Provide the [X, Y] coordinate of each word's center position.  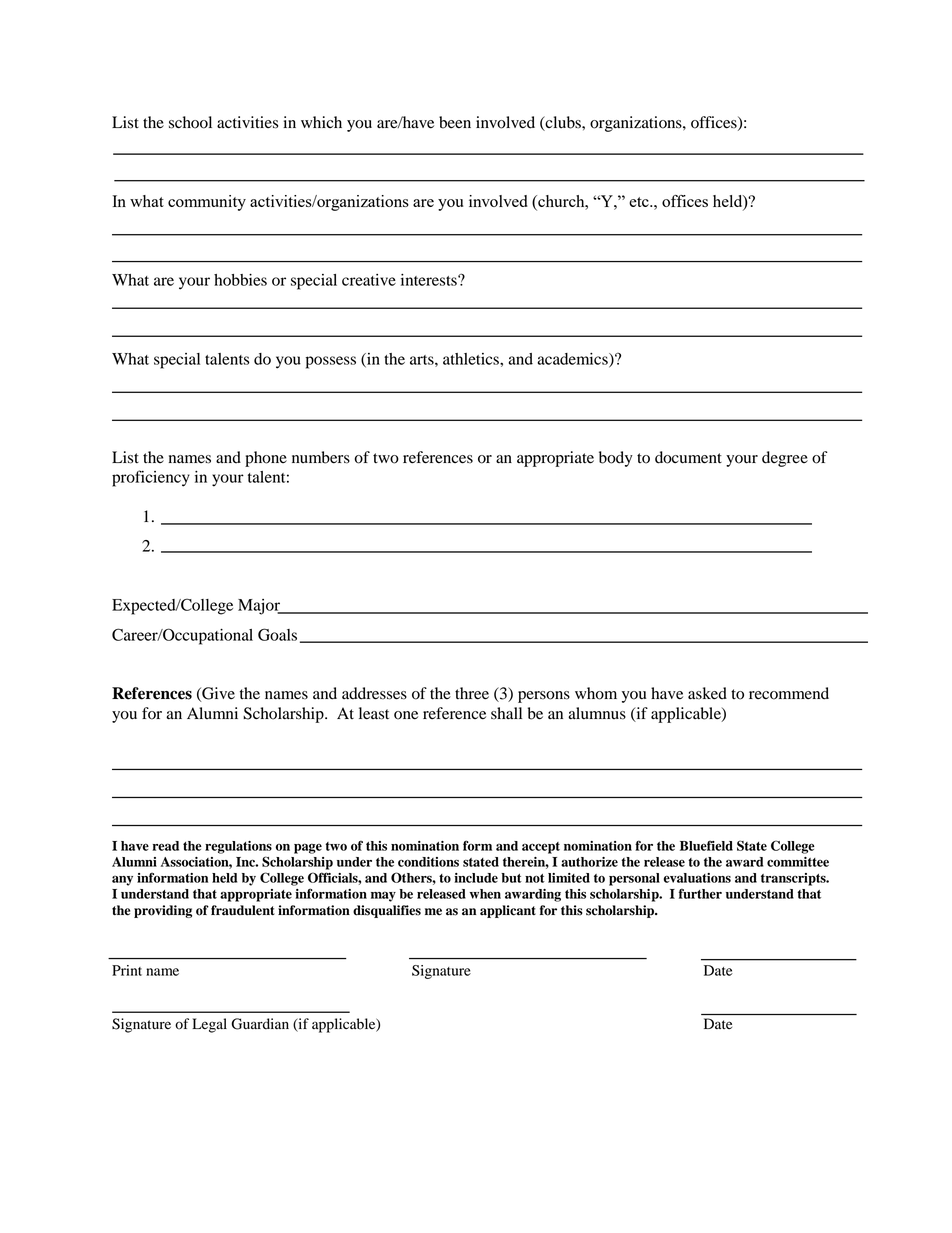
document [688, 457]
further [700, 893]
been [455, 122]
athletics [472, 359]
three [472, 693]
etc [640, 202]
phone [266, 459]
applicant [508, 911]
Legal [209, 1025]
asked [707, 693]
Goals [277, 634]
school [190, 122]
